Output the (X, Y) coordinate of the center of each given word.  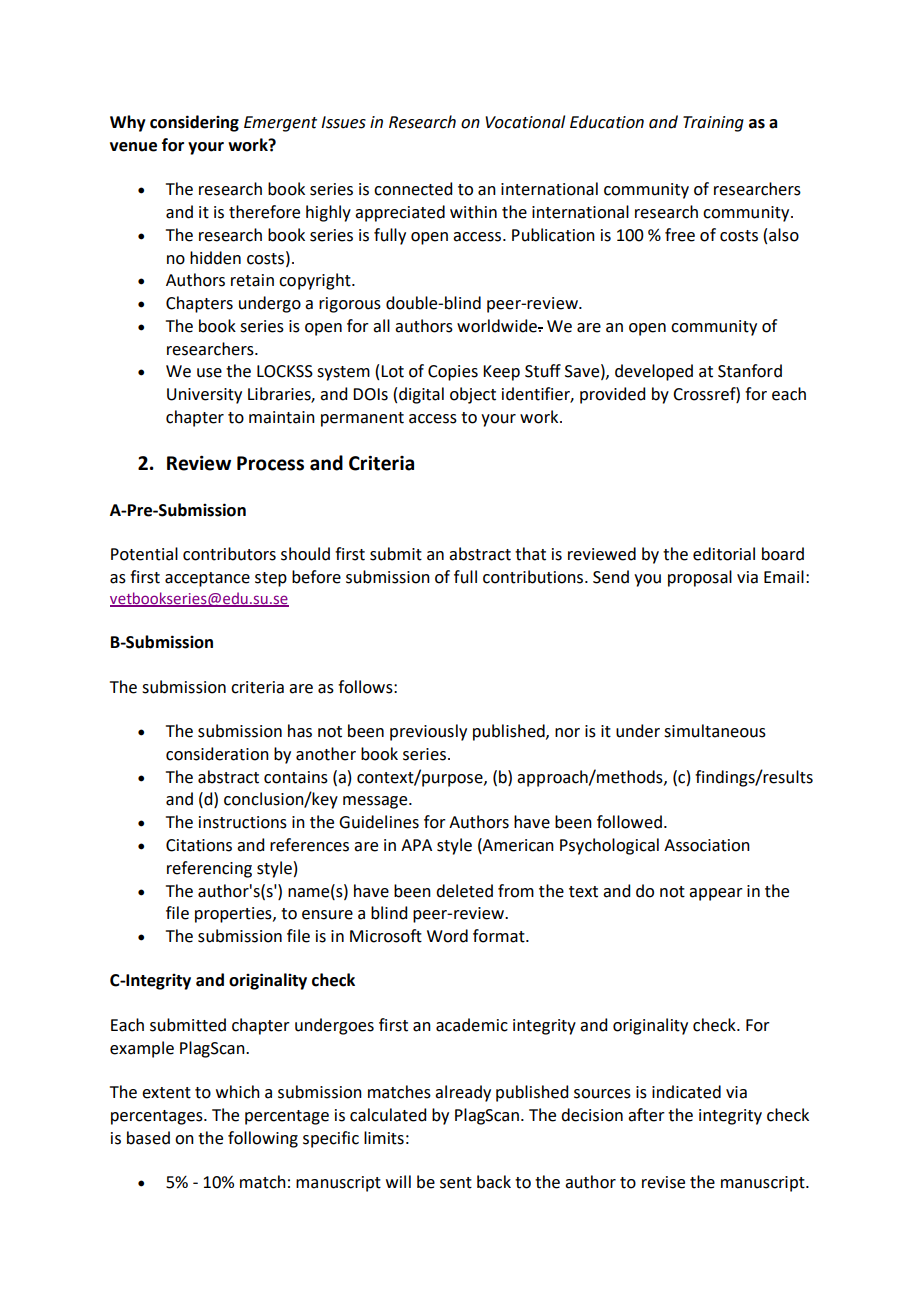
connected (413, 189)
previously (428, 732)
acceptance (207, 579)
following (263, 1139)
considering (194, 123)
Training (713, 124)
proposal (700, 578)
